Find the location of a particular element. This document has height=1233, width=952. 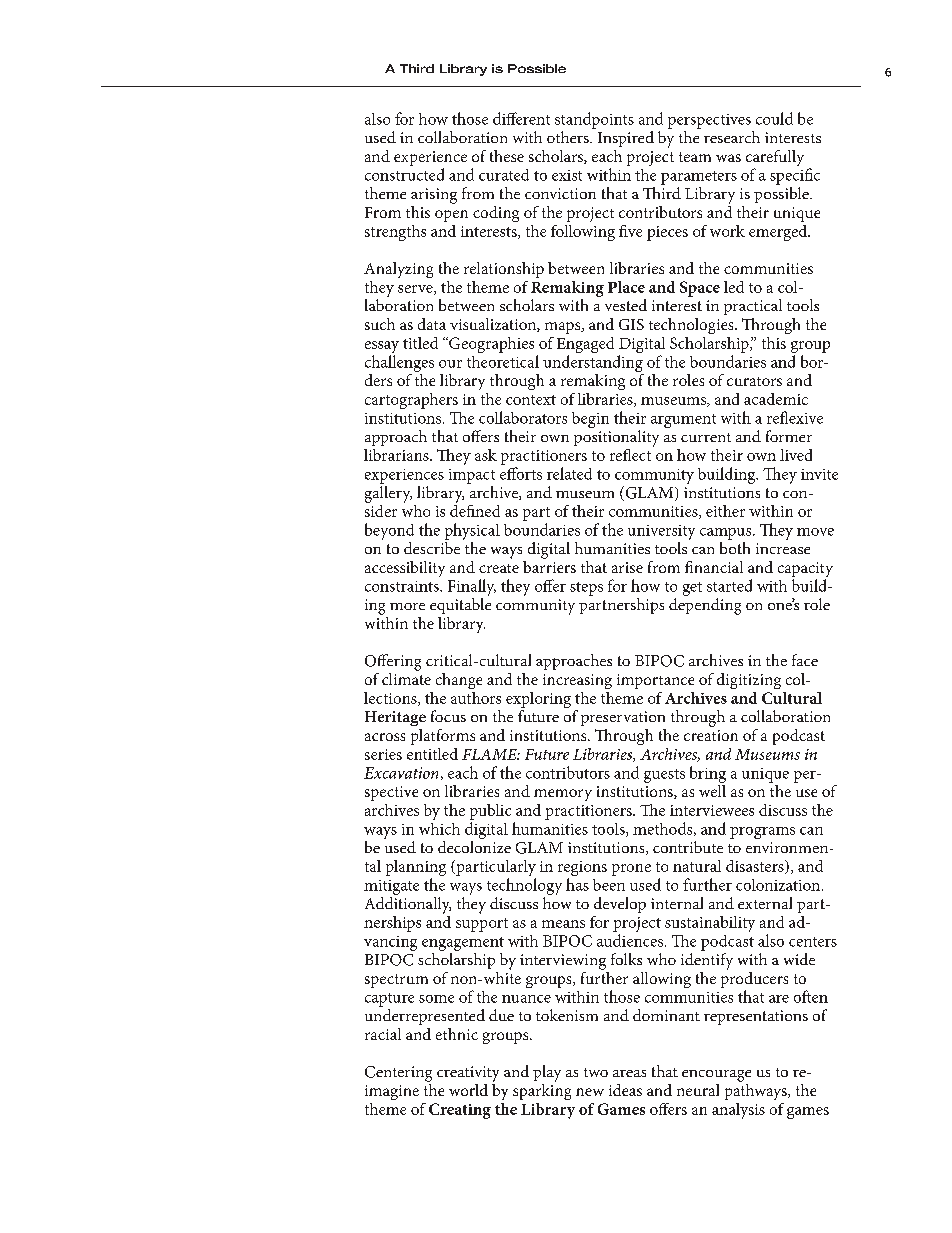

Inspired is located at coordinates (626, 139).
